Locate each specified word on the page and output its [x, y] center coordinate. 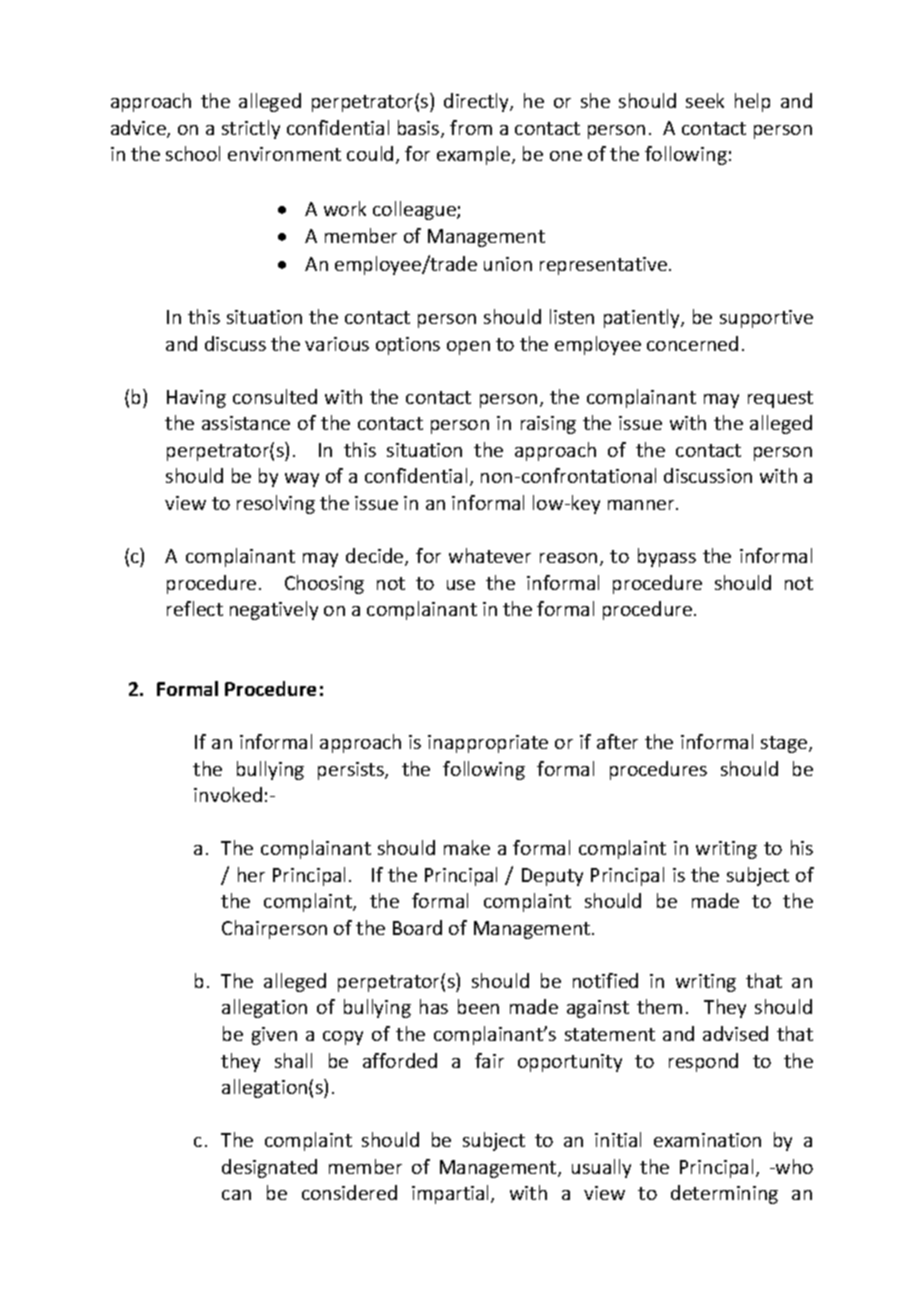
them [659, 1006]
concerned [692, 343]
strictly [251, 129]
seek [705, 100]
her [251, 874]
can [236, 1195]
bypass [667, 557]
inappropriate [488, 744]
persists [352, 771]
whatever [490, 555]
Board [417, 927]
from [471, 127]
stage [785, 744]
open [468, 348]
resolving [276, 504]
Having [196, 399]
